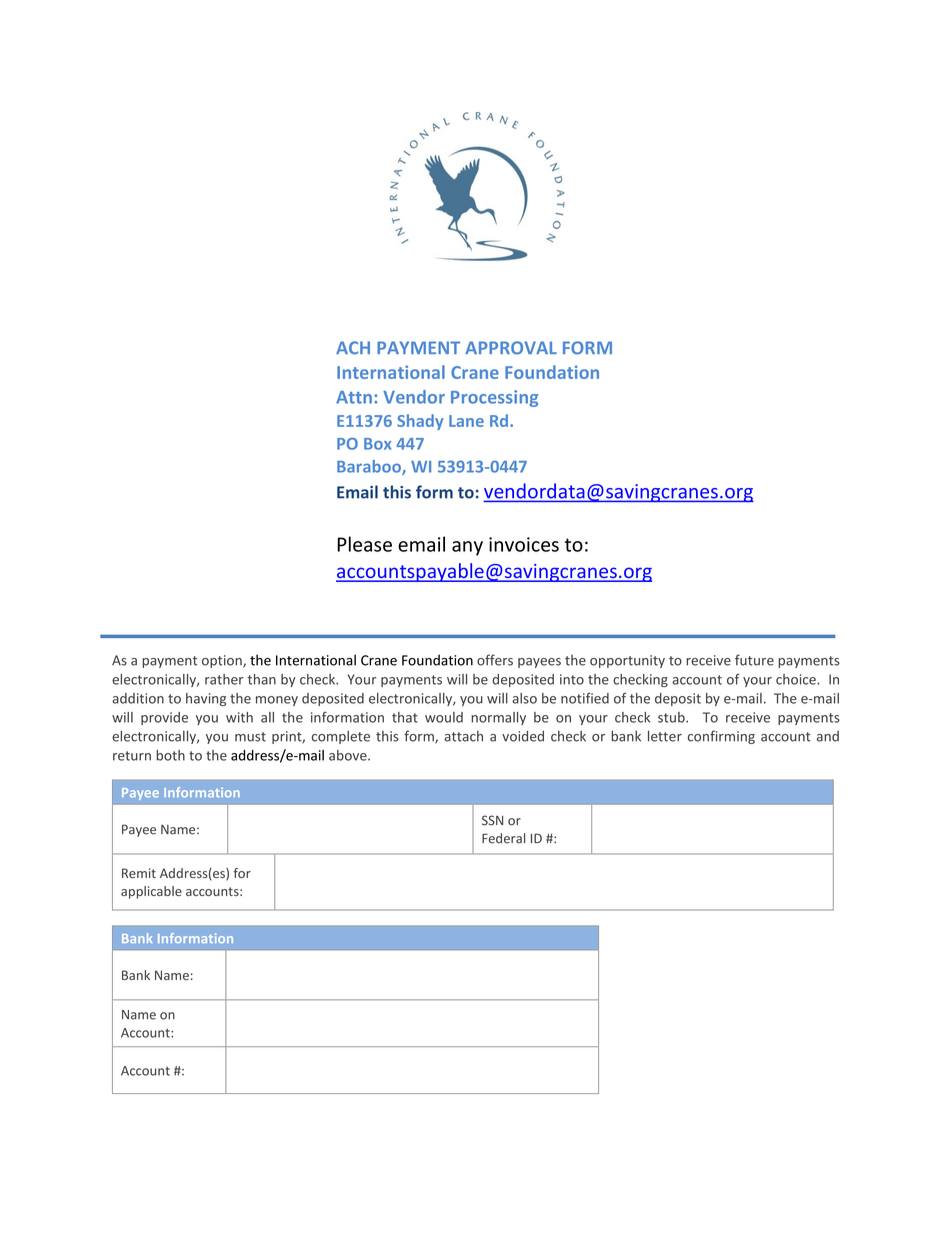 This page has height=1233, width=952. I want to click on future, so click(754, 660).
